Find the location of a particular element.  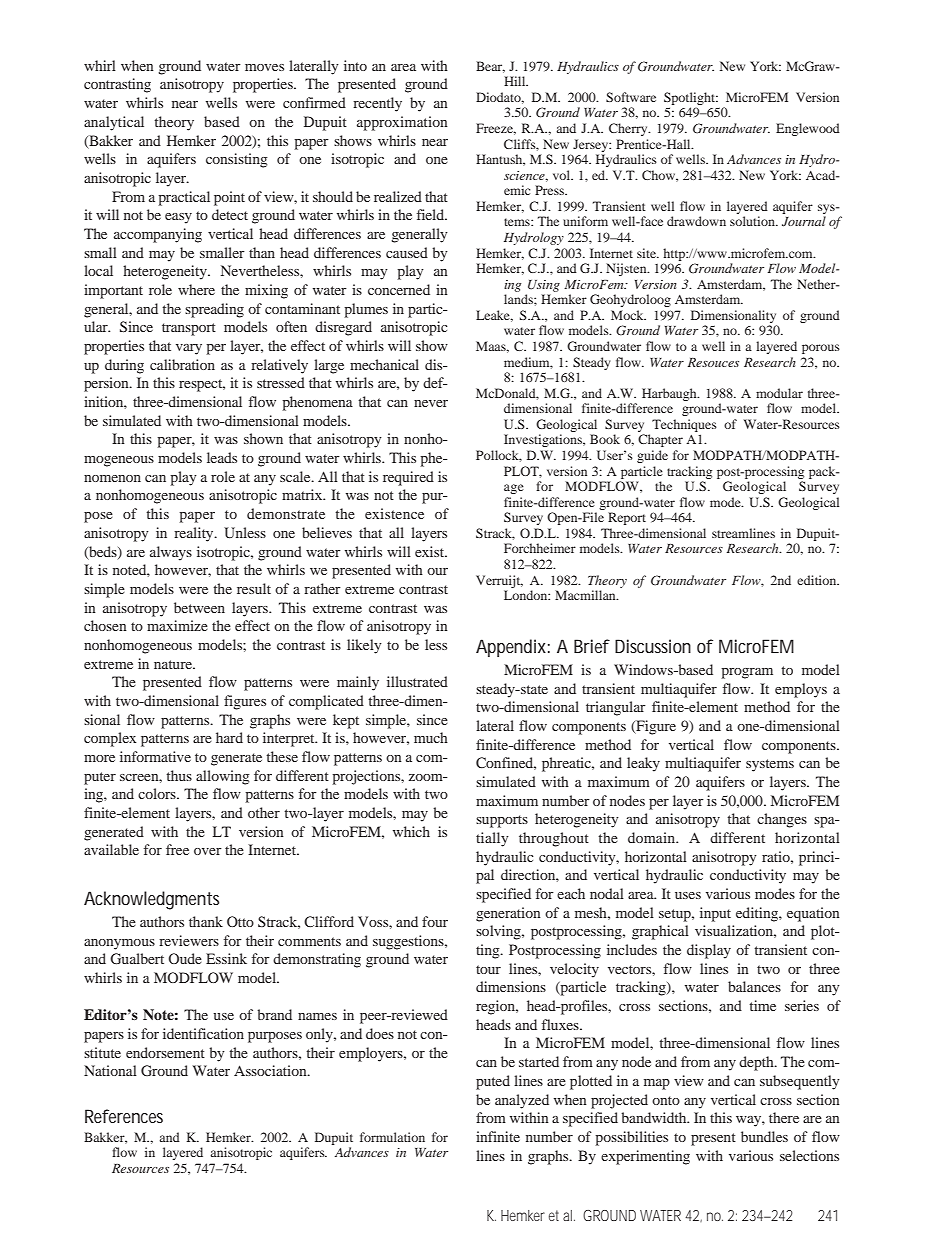

Spotlight is located at coordinates (691, 98).
